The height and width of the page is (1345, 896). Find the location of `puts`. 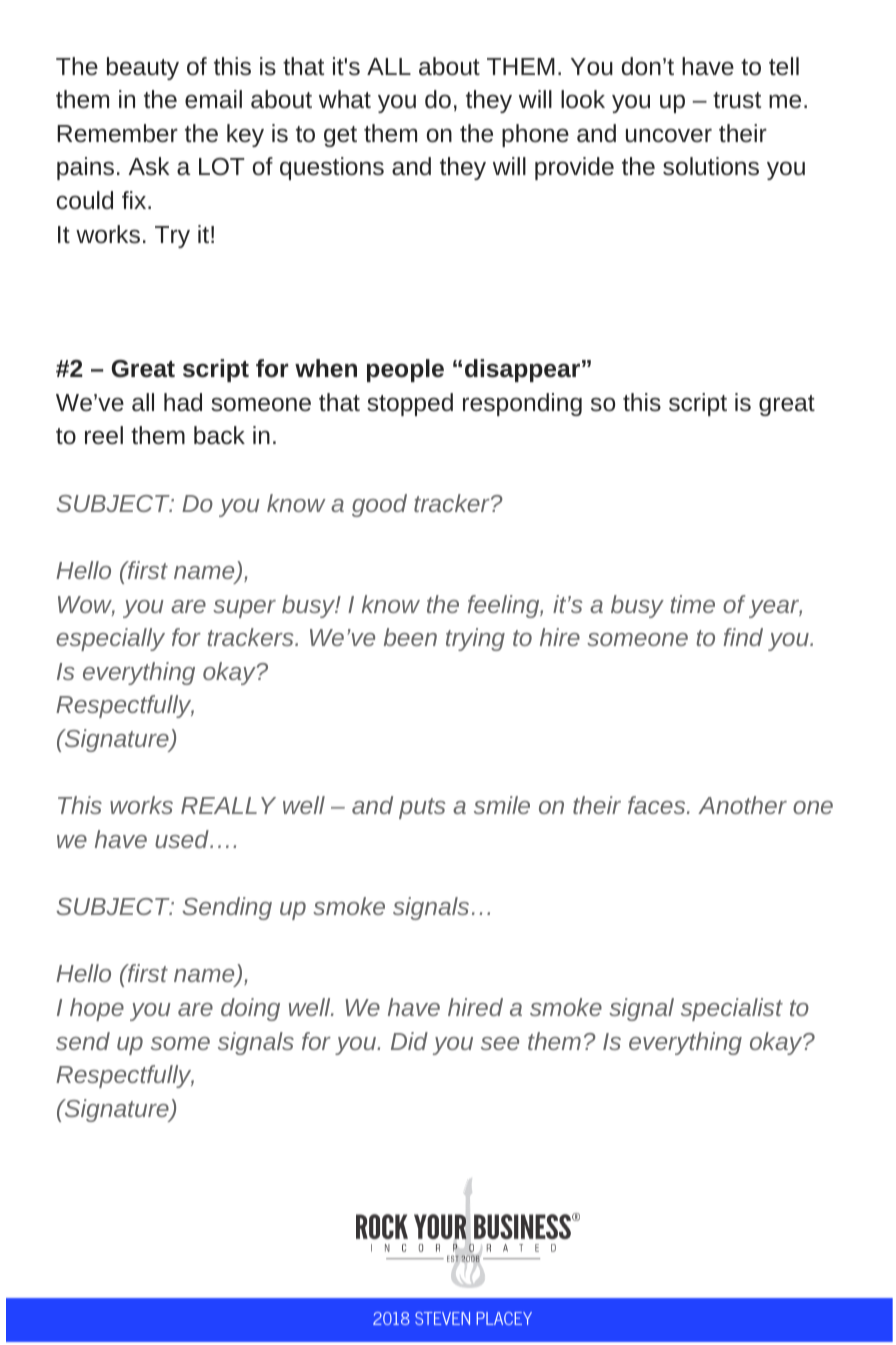

puts is located at coordinates (422, 808).
